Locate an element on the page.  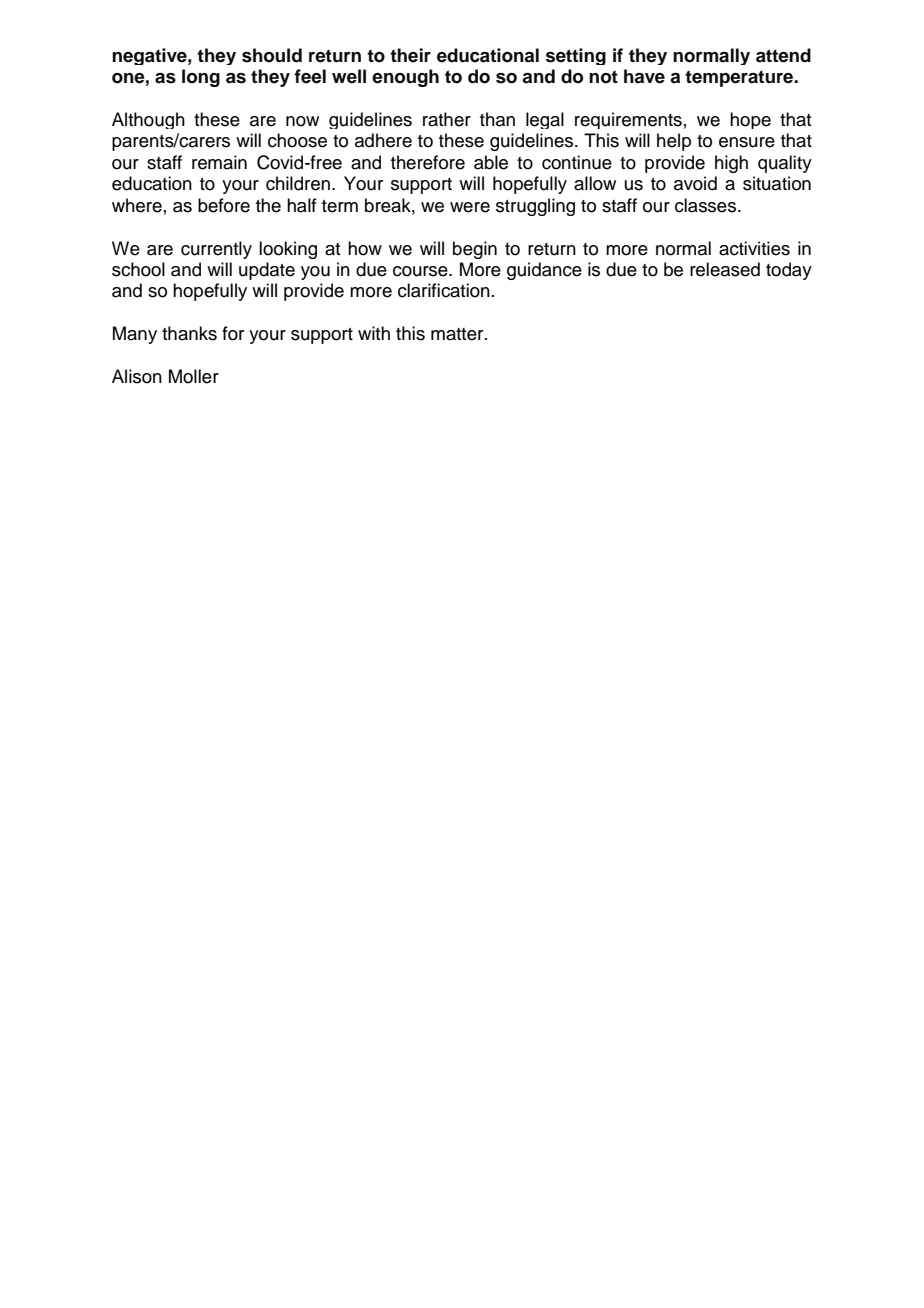
long is located at coordinates (201, 78).
